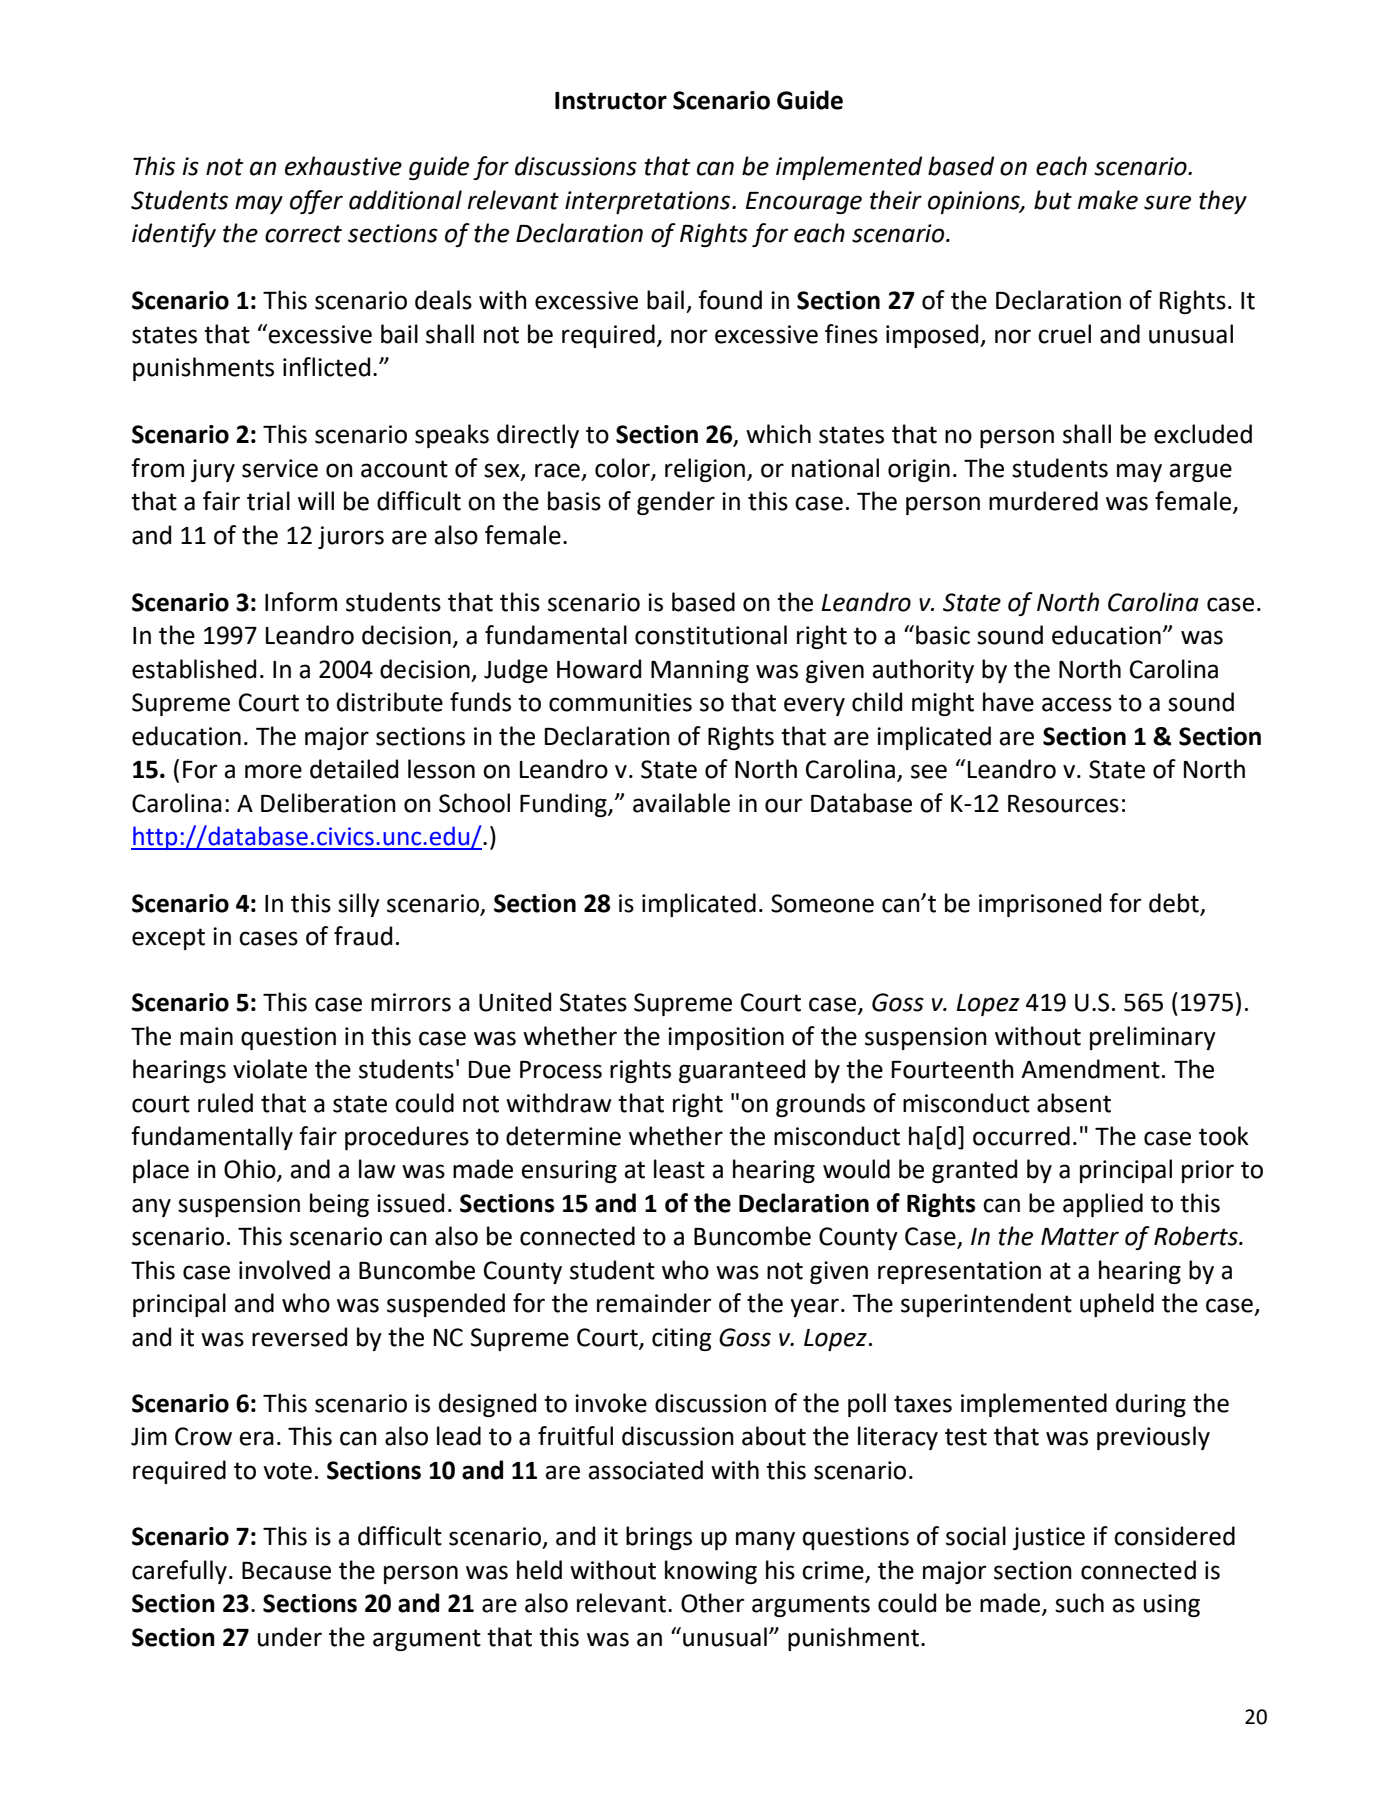 Image resolution: width=1399 pixels, height=1810 pixels. I want to click on available, so click(681, 803).
